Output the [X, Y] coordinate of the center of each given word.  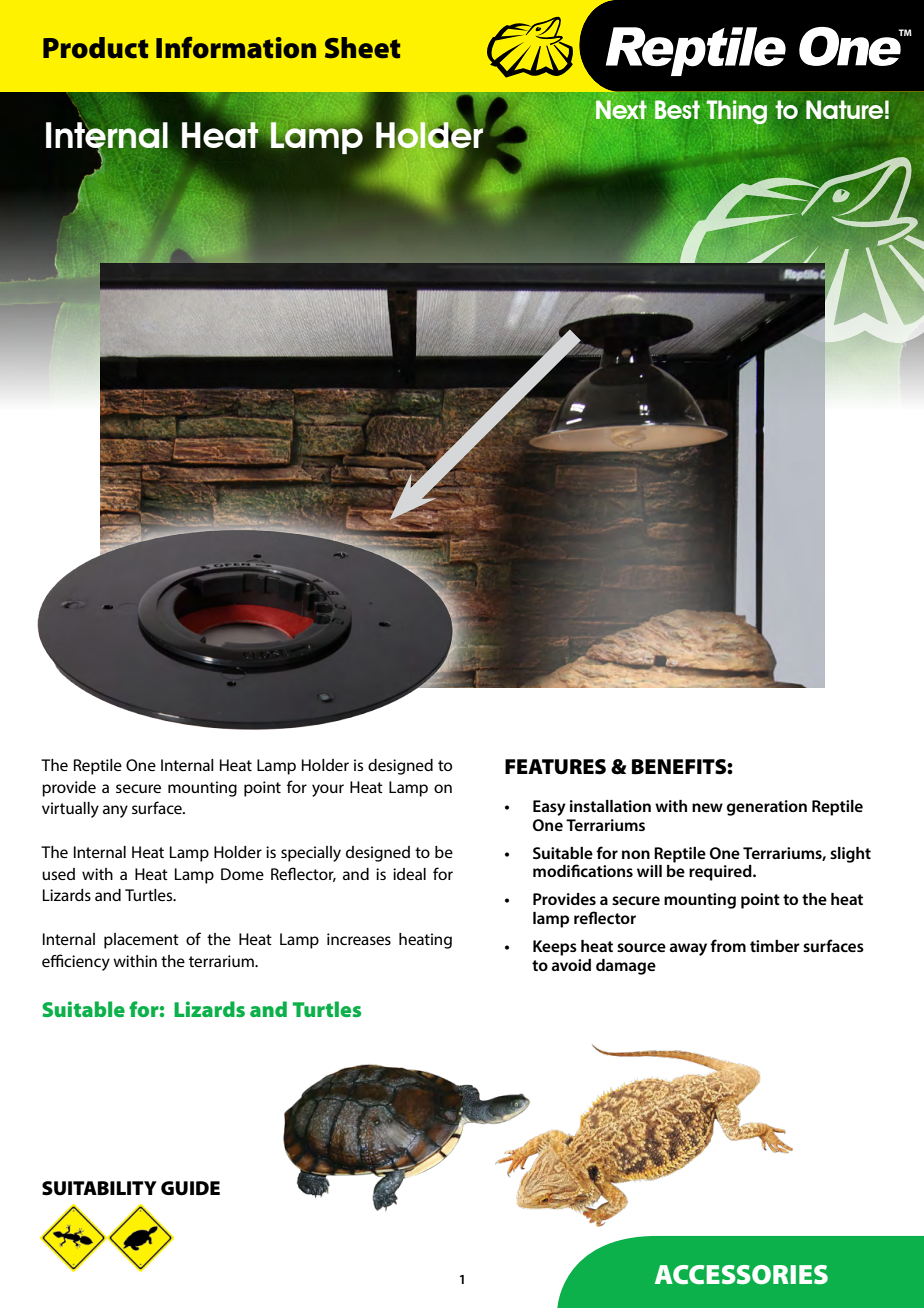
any [115, 811]
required [721, 873]
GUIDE [190, 1188]
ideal [409, 874]
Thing [737, 112]
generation [767, 808]
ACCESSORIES [741, 1275]
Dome [242, 874]
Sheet [362, 48]
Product [95, 48]
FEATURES [555, 767]
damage [626, 967]
